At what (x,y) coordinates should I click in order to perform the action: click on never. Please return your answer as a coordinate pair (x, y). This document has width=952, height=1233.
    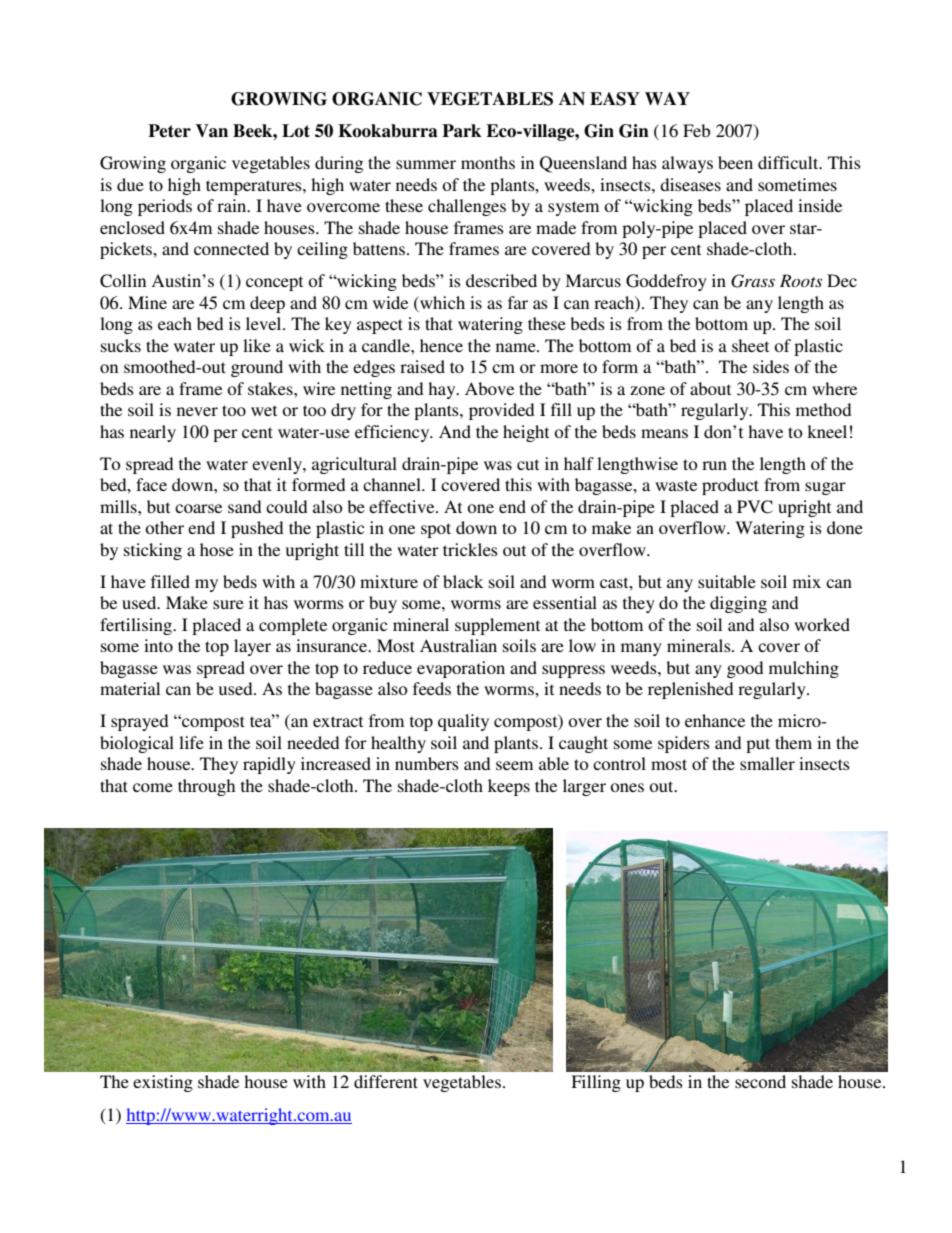
    Looking at the image, I should click on (197, 411).
